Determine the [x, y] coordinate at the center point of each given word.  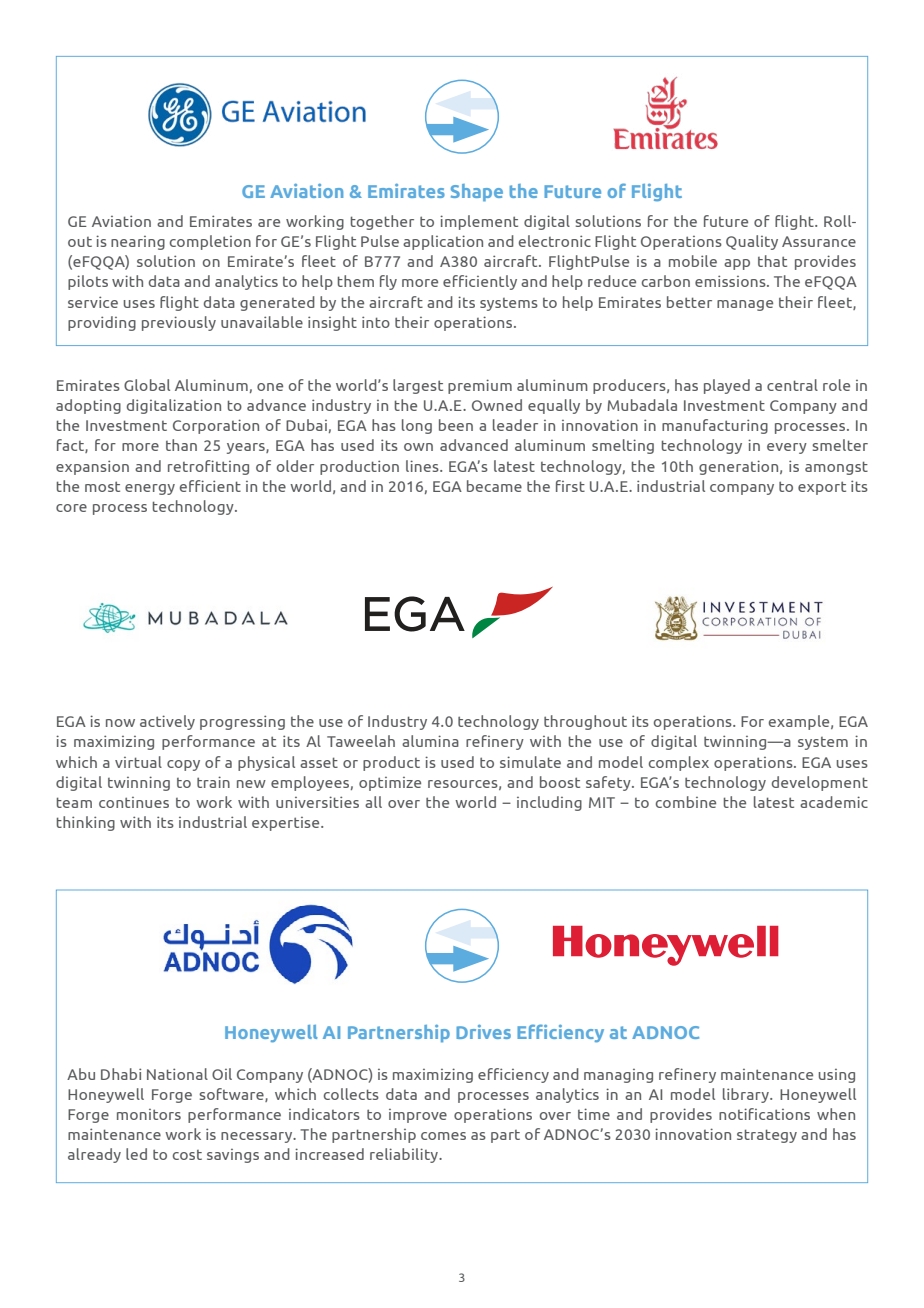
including [549, 803]
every [787, 448]
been [456, 425]
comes [443, 1136]
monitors [149, 1114]
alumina [430, 741]
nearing [138, 243]
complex [679, 763]
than [181, 445]
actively [167, 722]
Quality [752, 242]
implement [479, 222]
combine [686, 802]
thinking [86, 823]
